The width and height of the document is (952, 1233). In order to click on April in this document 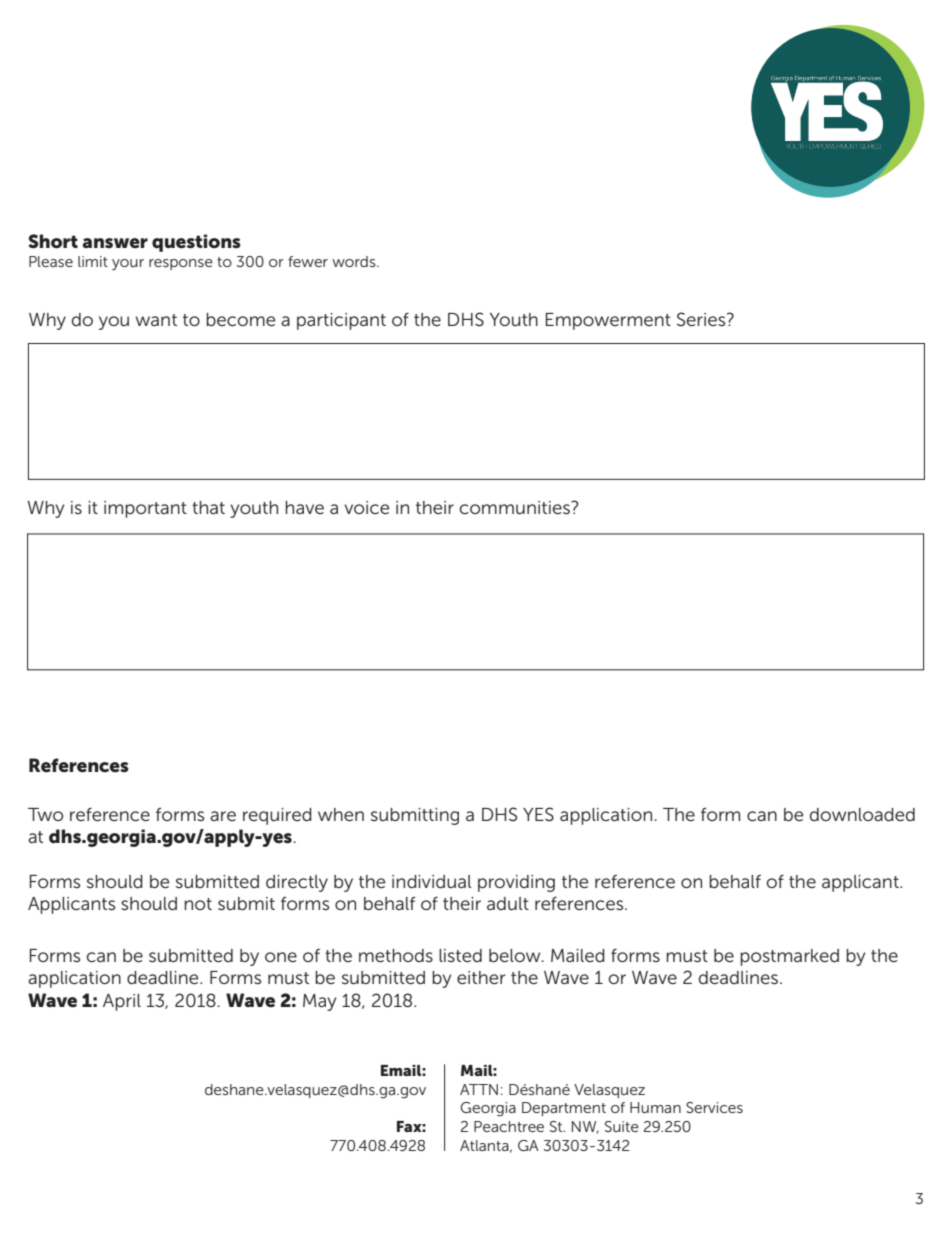, I will do `click(122, 1002)`.
